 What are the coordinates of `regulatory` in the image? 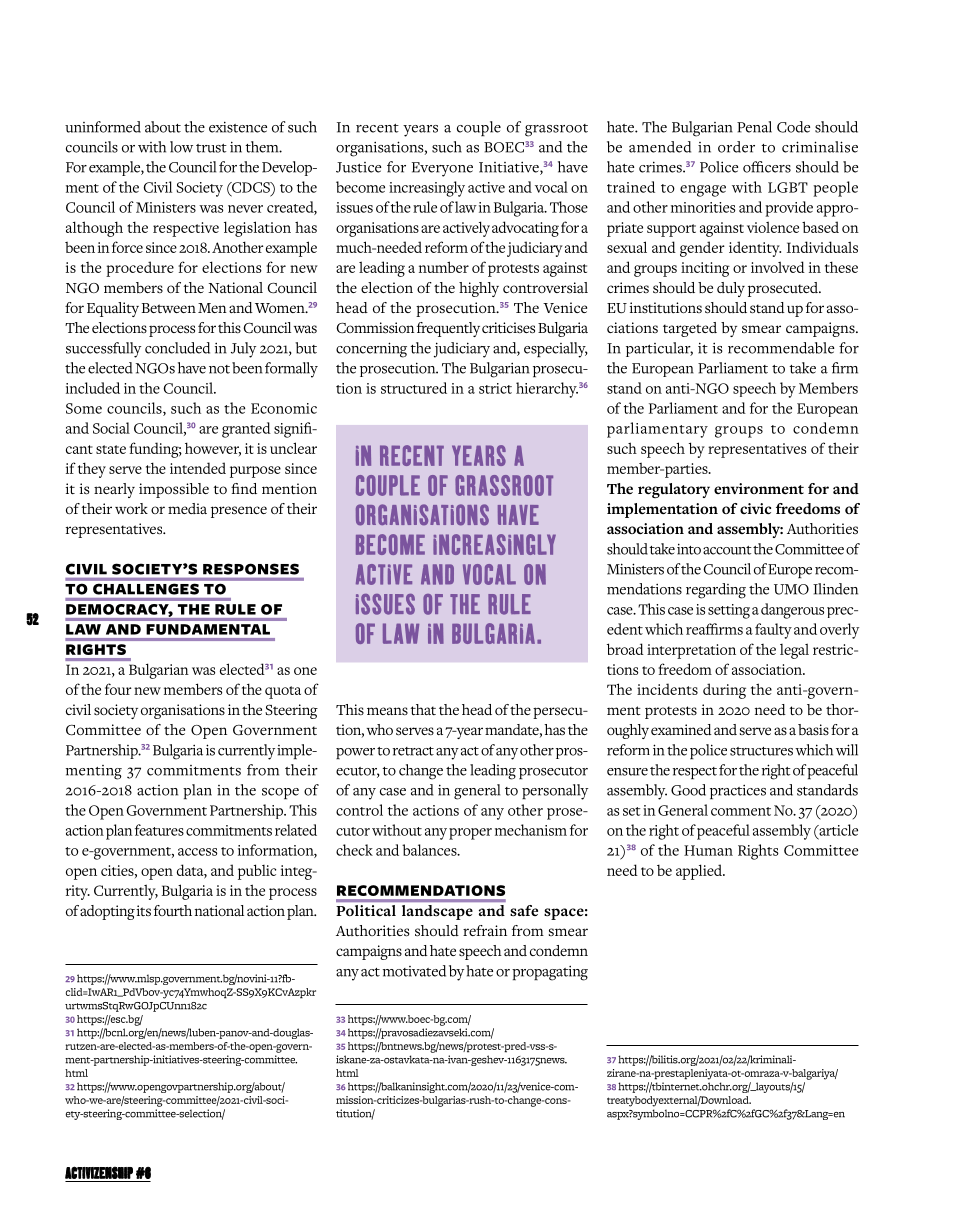 It's located at (674, 490).
